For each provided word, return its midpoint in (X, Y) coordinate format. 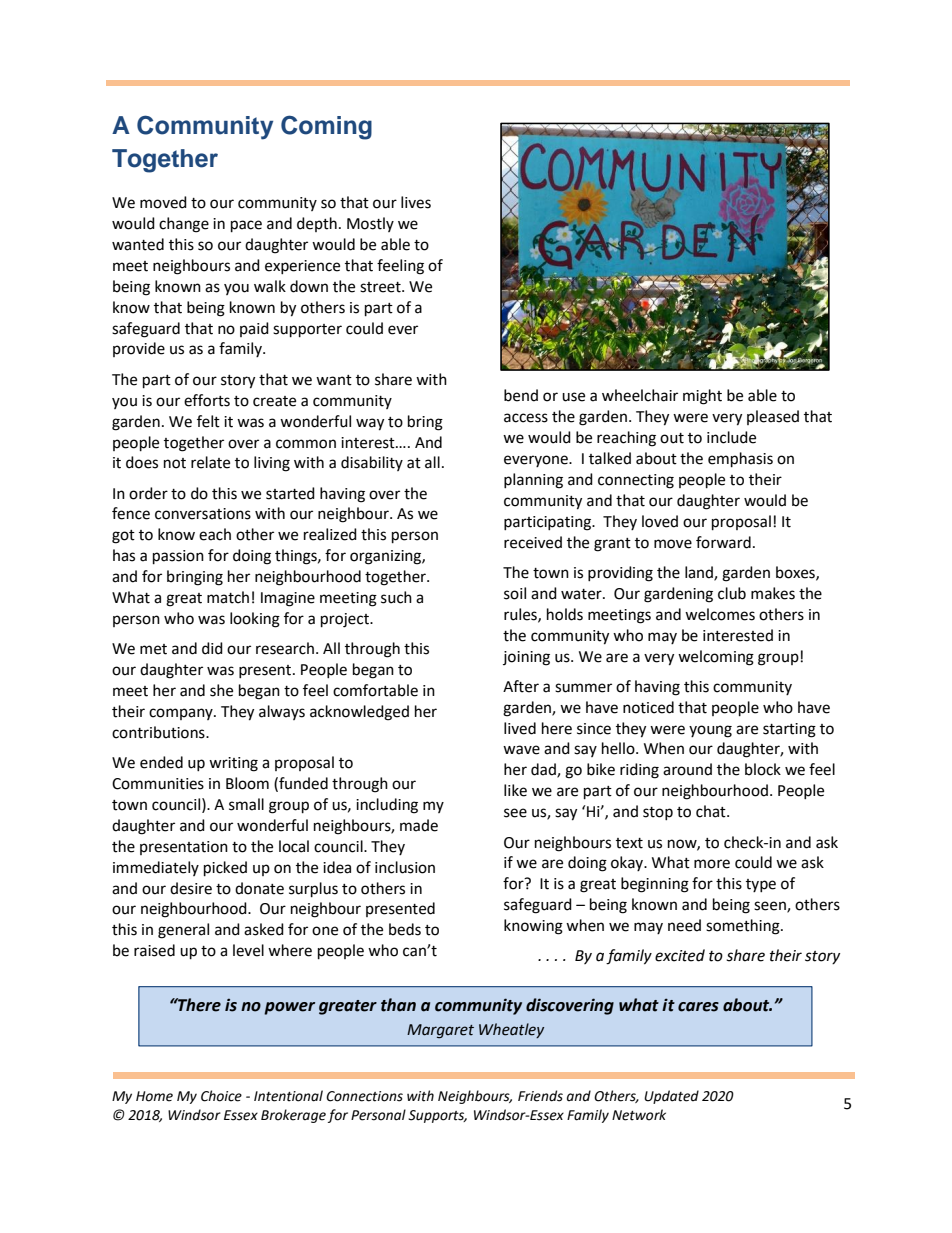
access (526, 418)
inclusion (405, 867)
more (712, 864)
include (731, 437)
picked (225, 869)
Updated (671, 1097)
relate (210, 462)
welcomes (720, 614)
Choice (221, 1096)
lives (416, 202)
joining (526, 658)
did (212, 648)
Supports (437, 1116)
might (702, 397)
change (184, 225)
